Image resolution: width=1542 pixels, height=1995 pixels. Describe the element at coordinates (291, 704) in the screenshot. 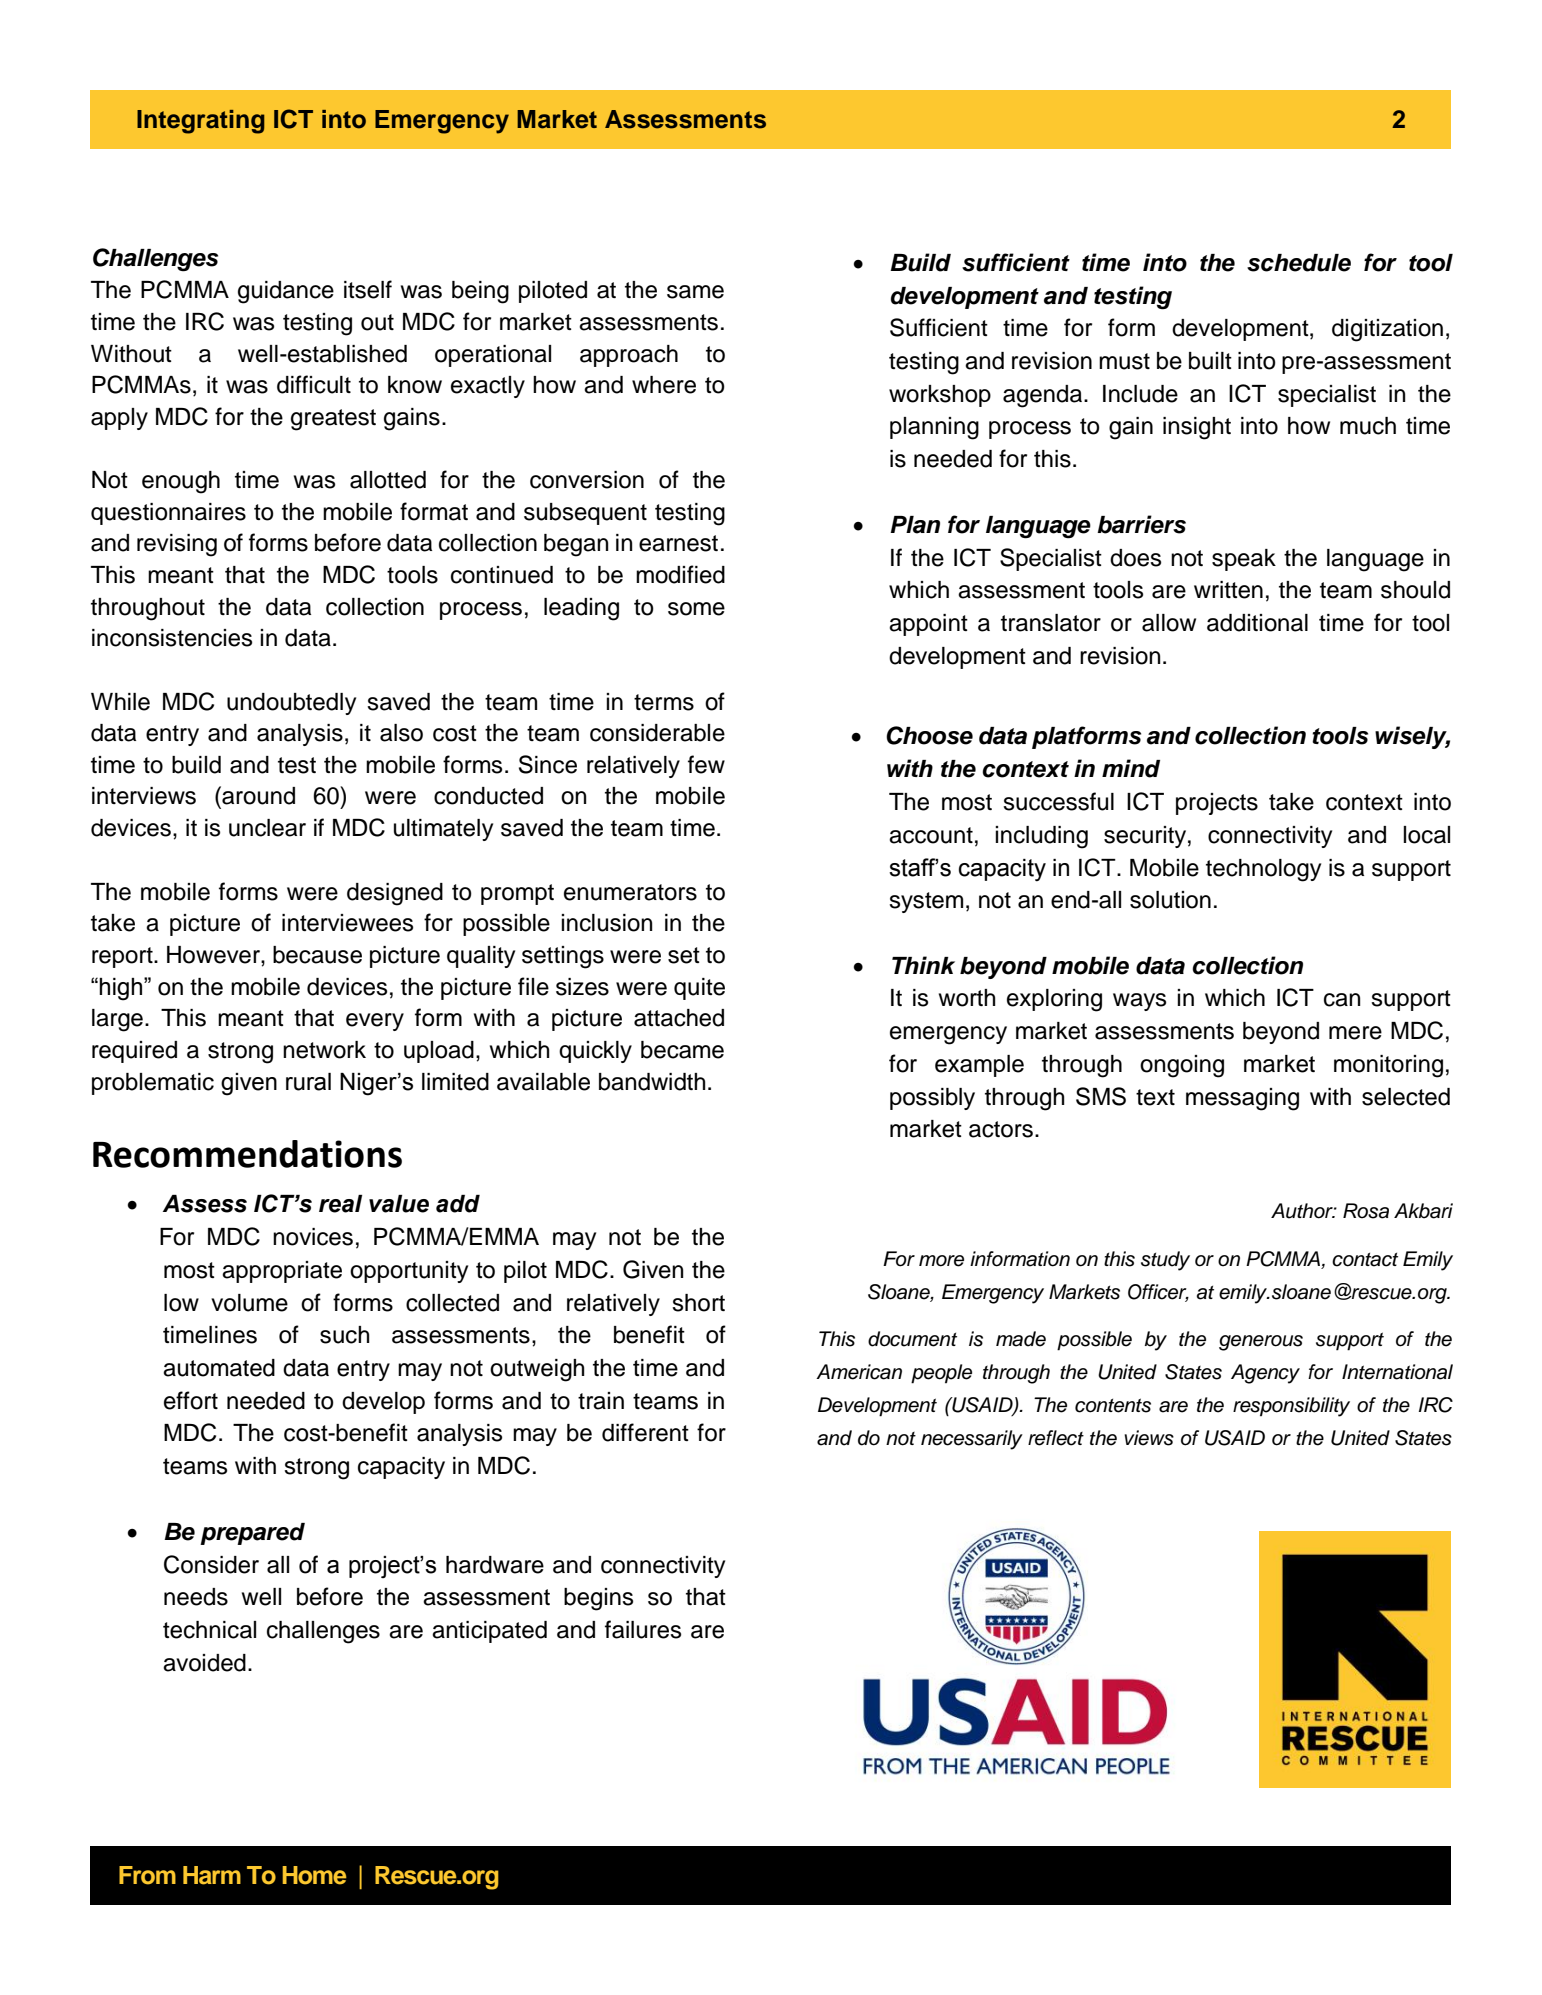

I see `undoubtedly` at that location.
